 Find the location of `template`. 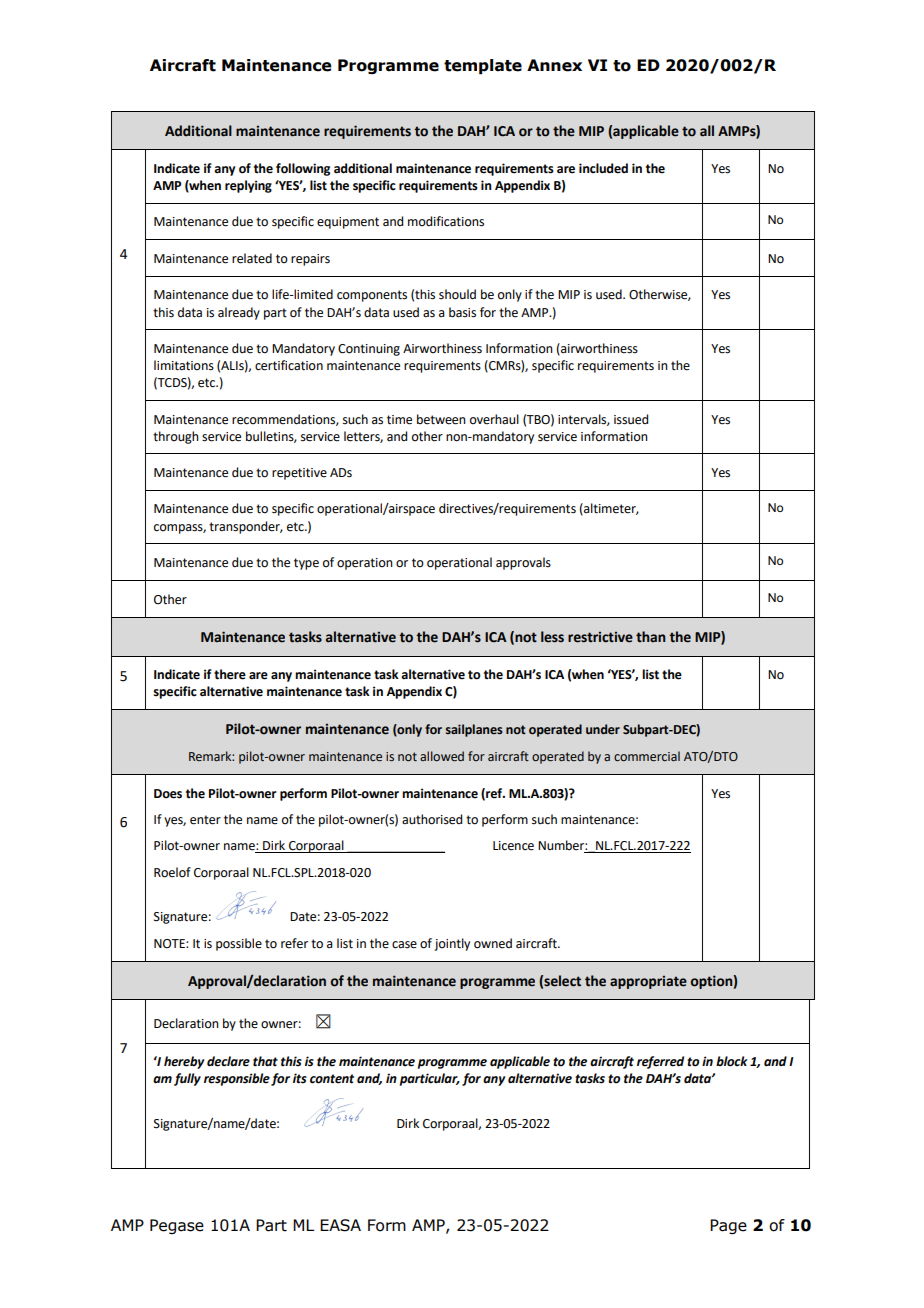

template is located at coordinates (483, 67).
